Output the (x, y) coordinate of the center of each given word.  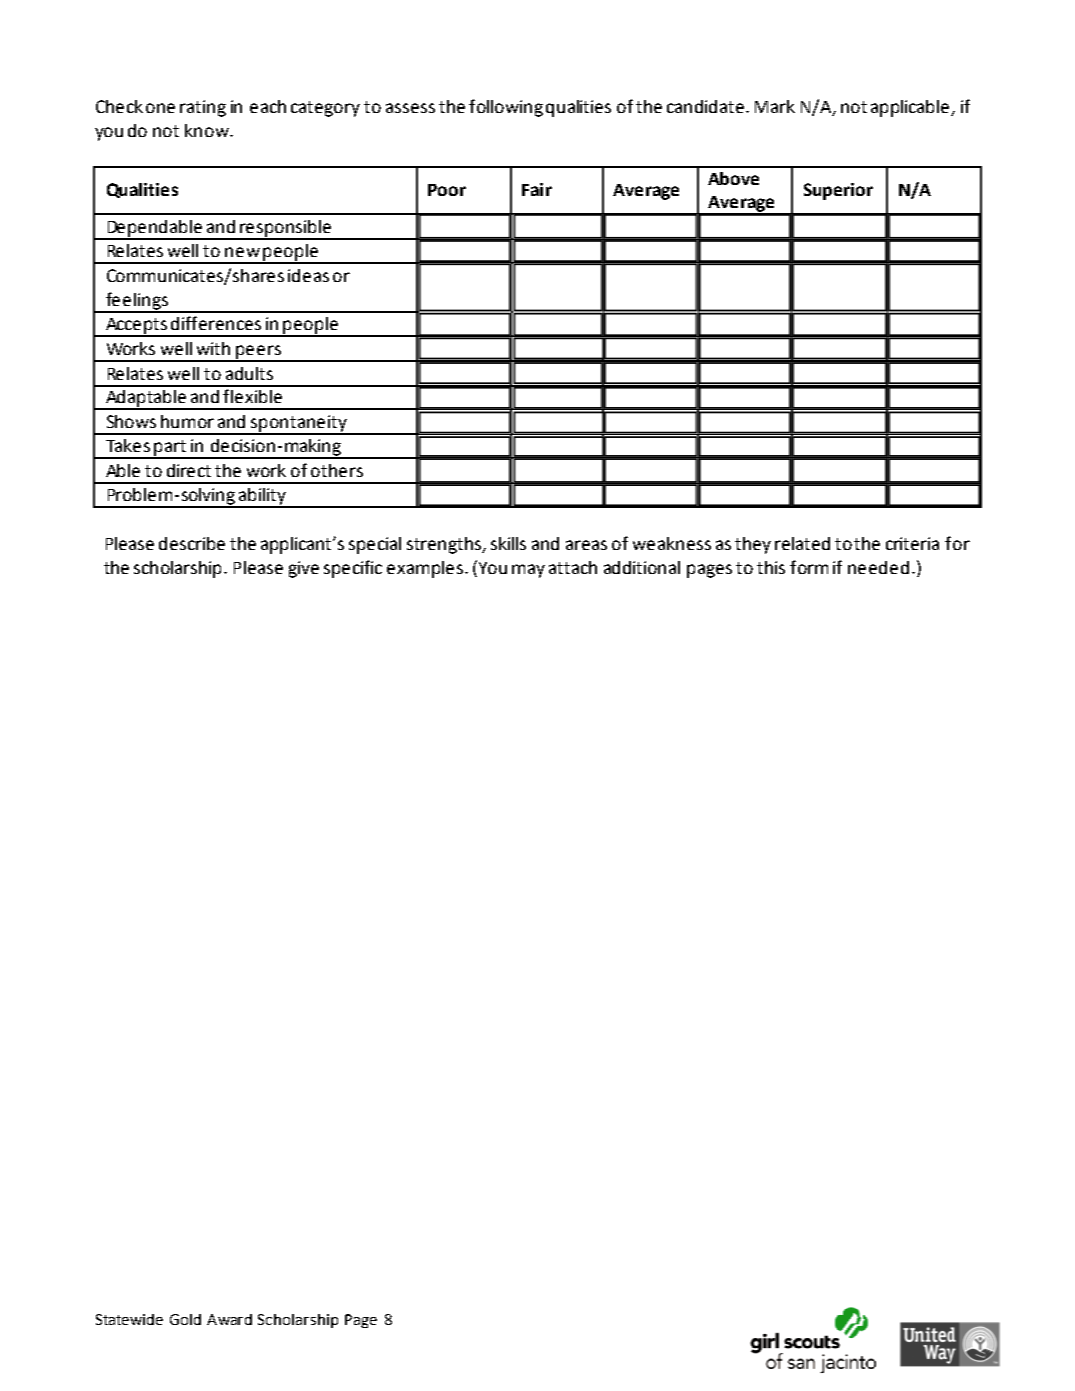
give (304, 569)
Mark (775, 106)
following (506, 108)
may (528, 571)
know (208, 130)
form (809, 567)
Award (229, 1319)
